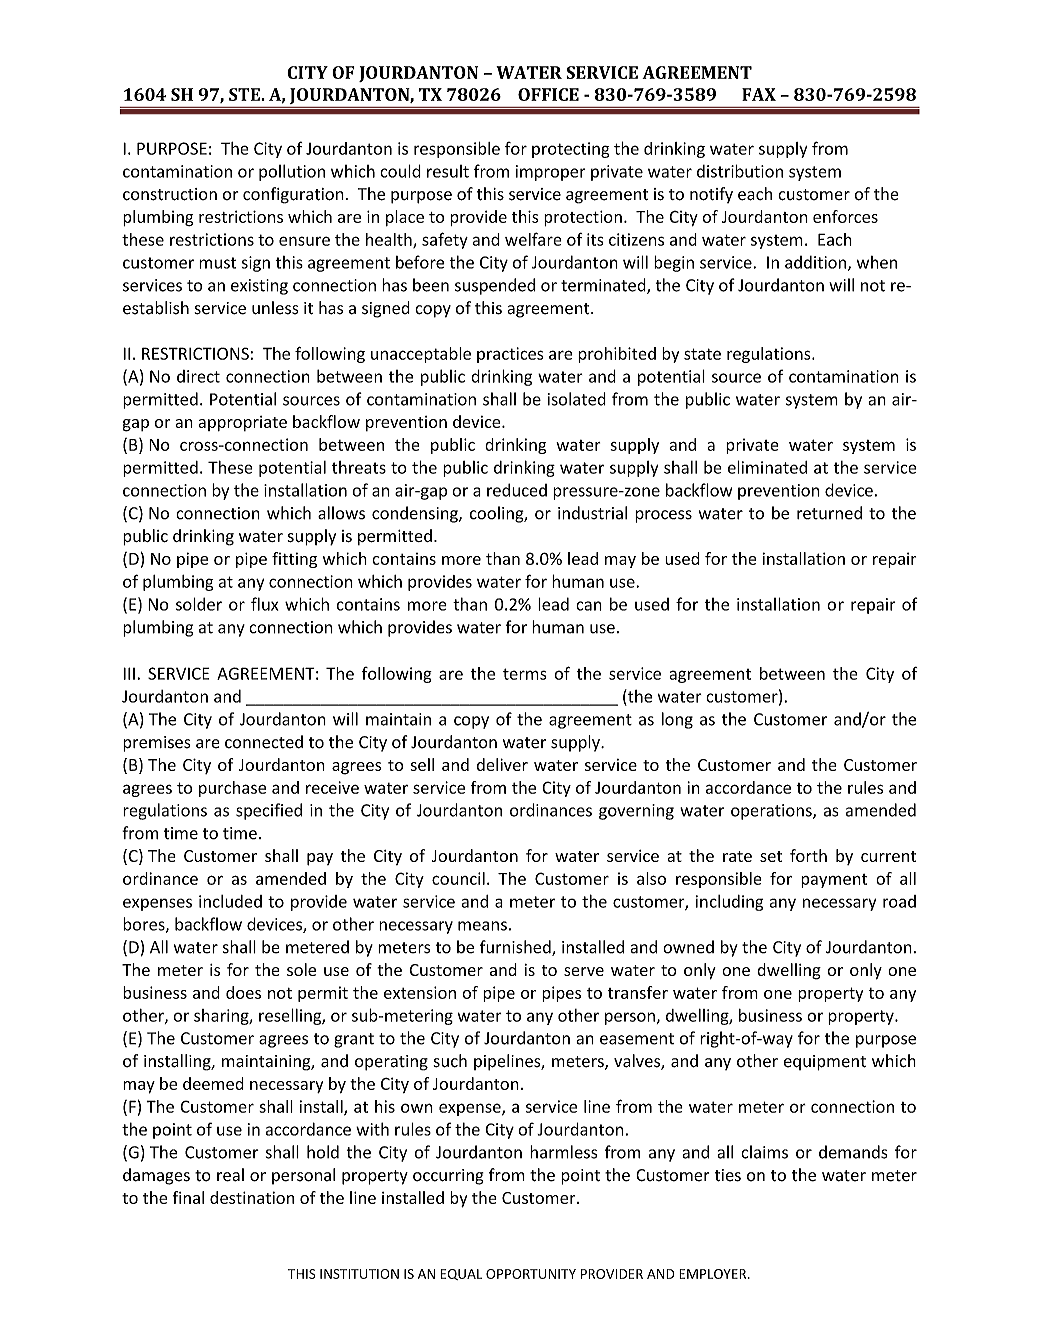 The image size is (1039, 1344). What do you see at coordinates (242, 423) in the screenshot?
I see `appropriate` at bounding box center [242, 423].
